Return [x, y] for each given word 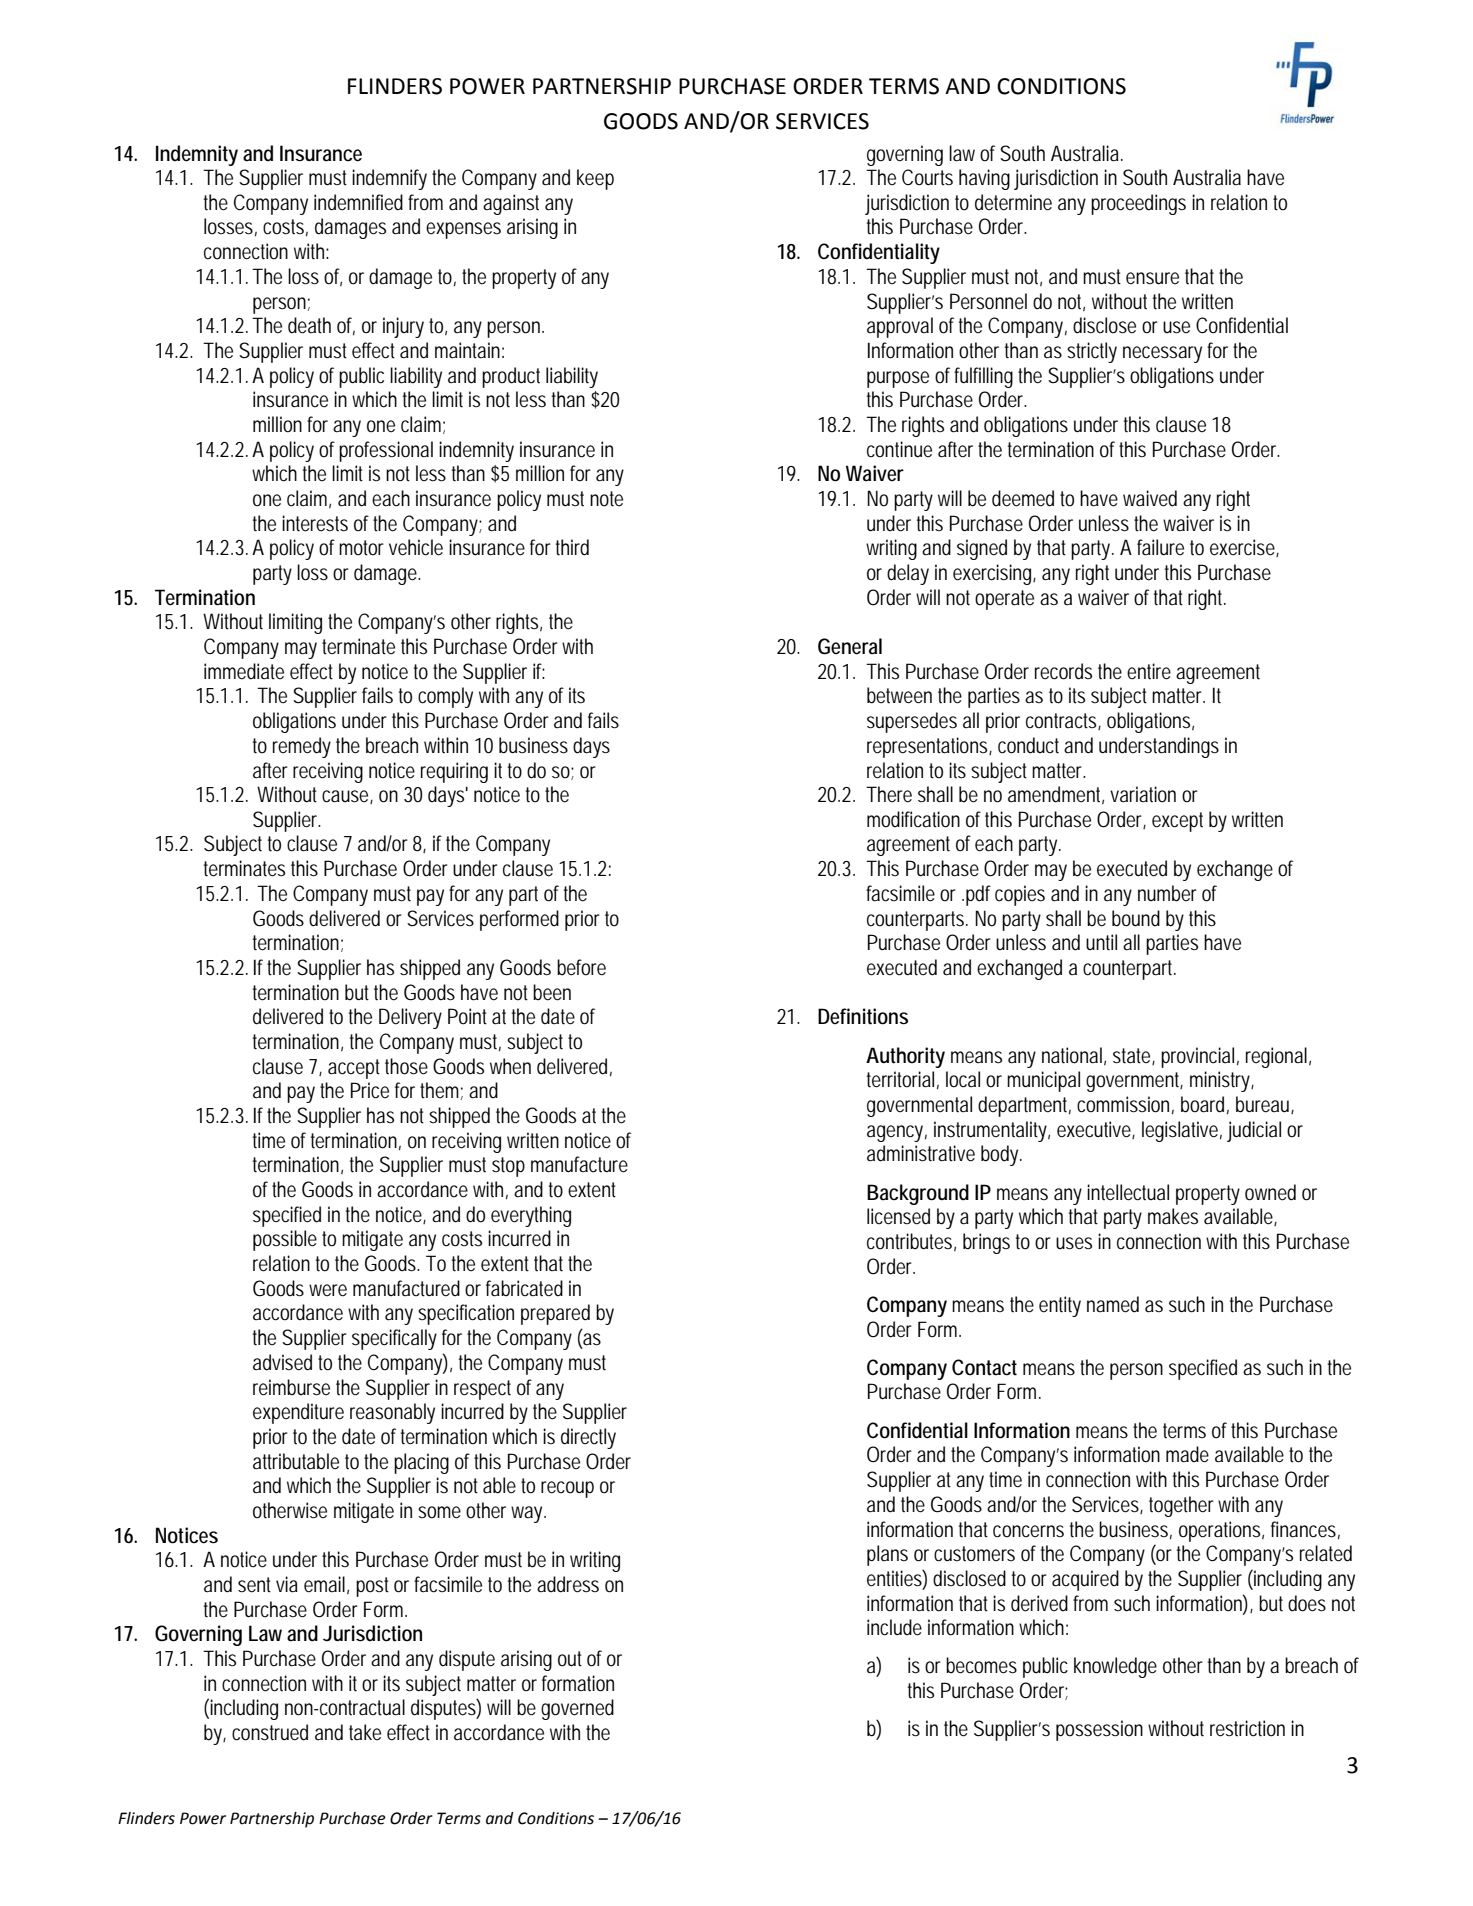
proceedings [1138, 204]
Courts [927, 177]
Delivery [410, 1018]
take [365, 1732]
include [894, 1627]
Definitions [863, 1016]
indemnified [358, 202]
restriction [1247, 1728]
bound [1136, 918]
